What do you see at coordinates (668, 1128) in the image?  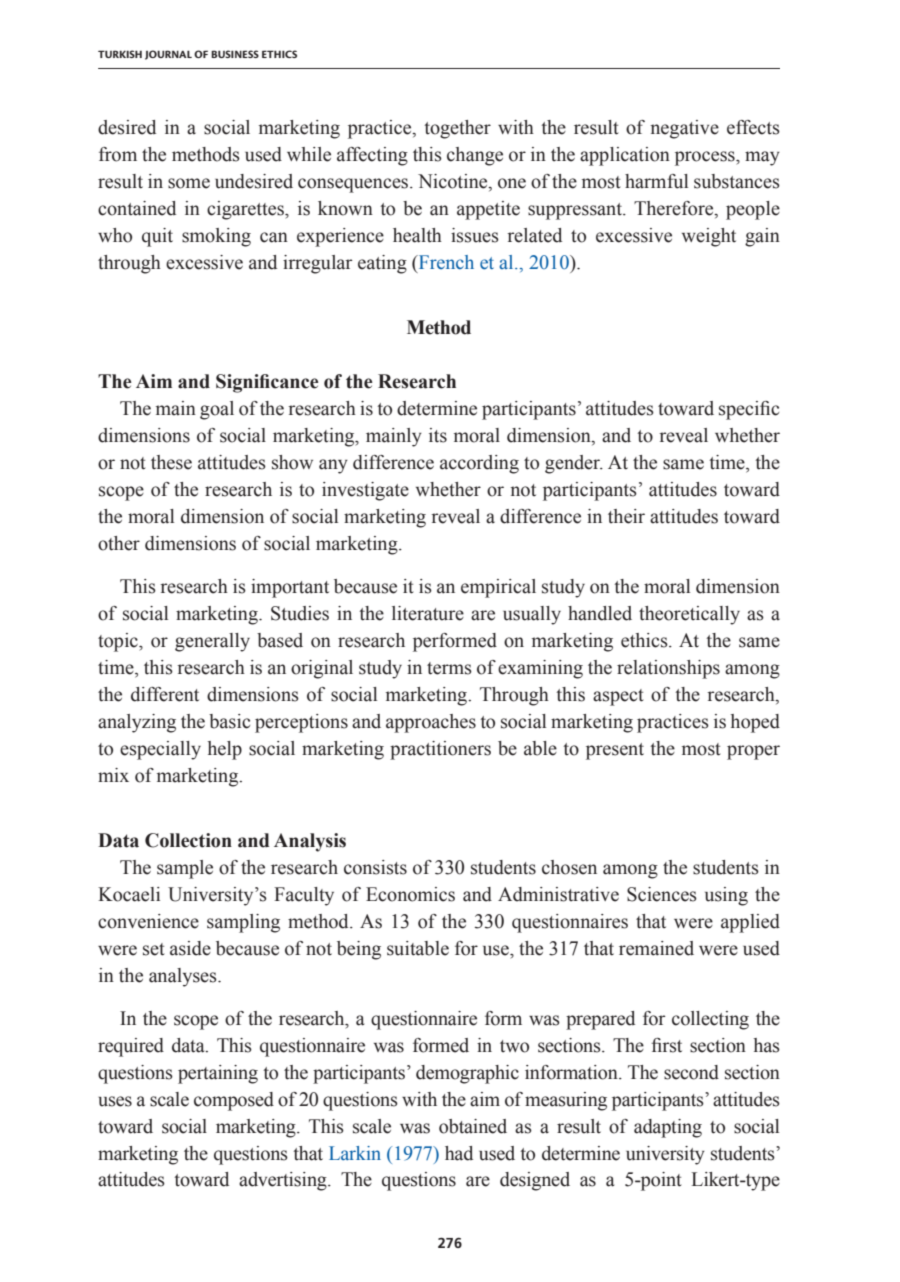 I see `adapting` at bounding box center [668, 1128].
